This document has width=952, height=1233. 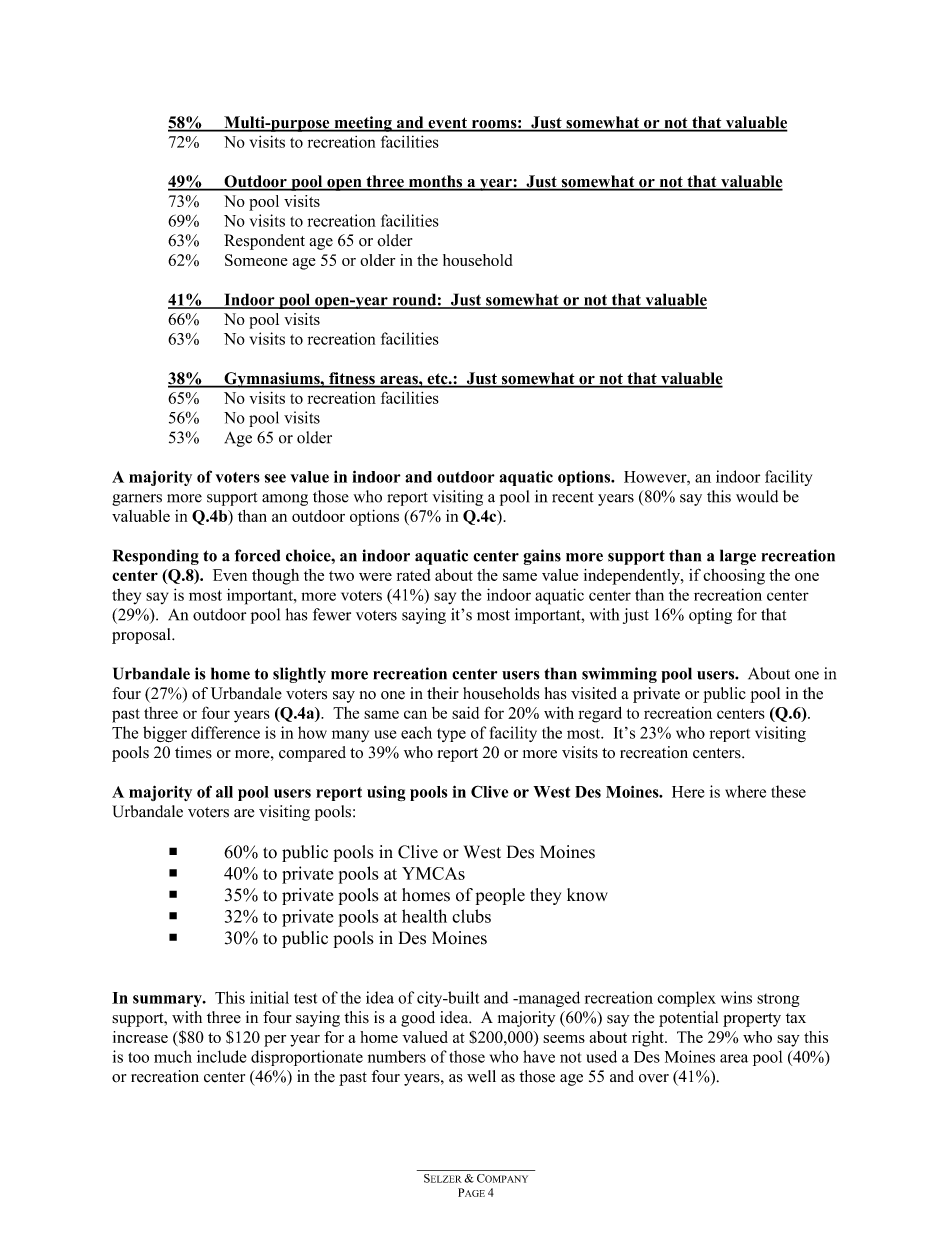 I want to click on would, so click(x=757, y=496).
